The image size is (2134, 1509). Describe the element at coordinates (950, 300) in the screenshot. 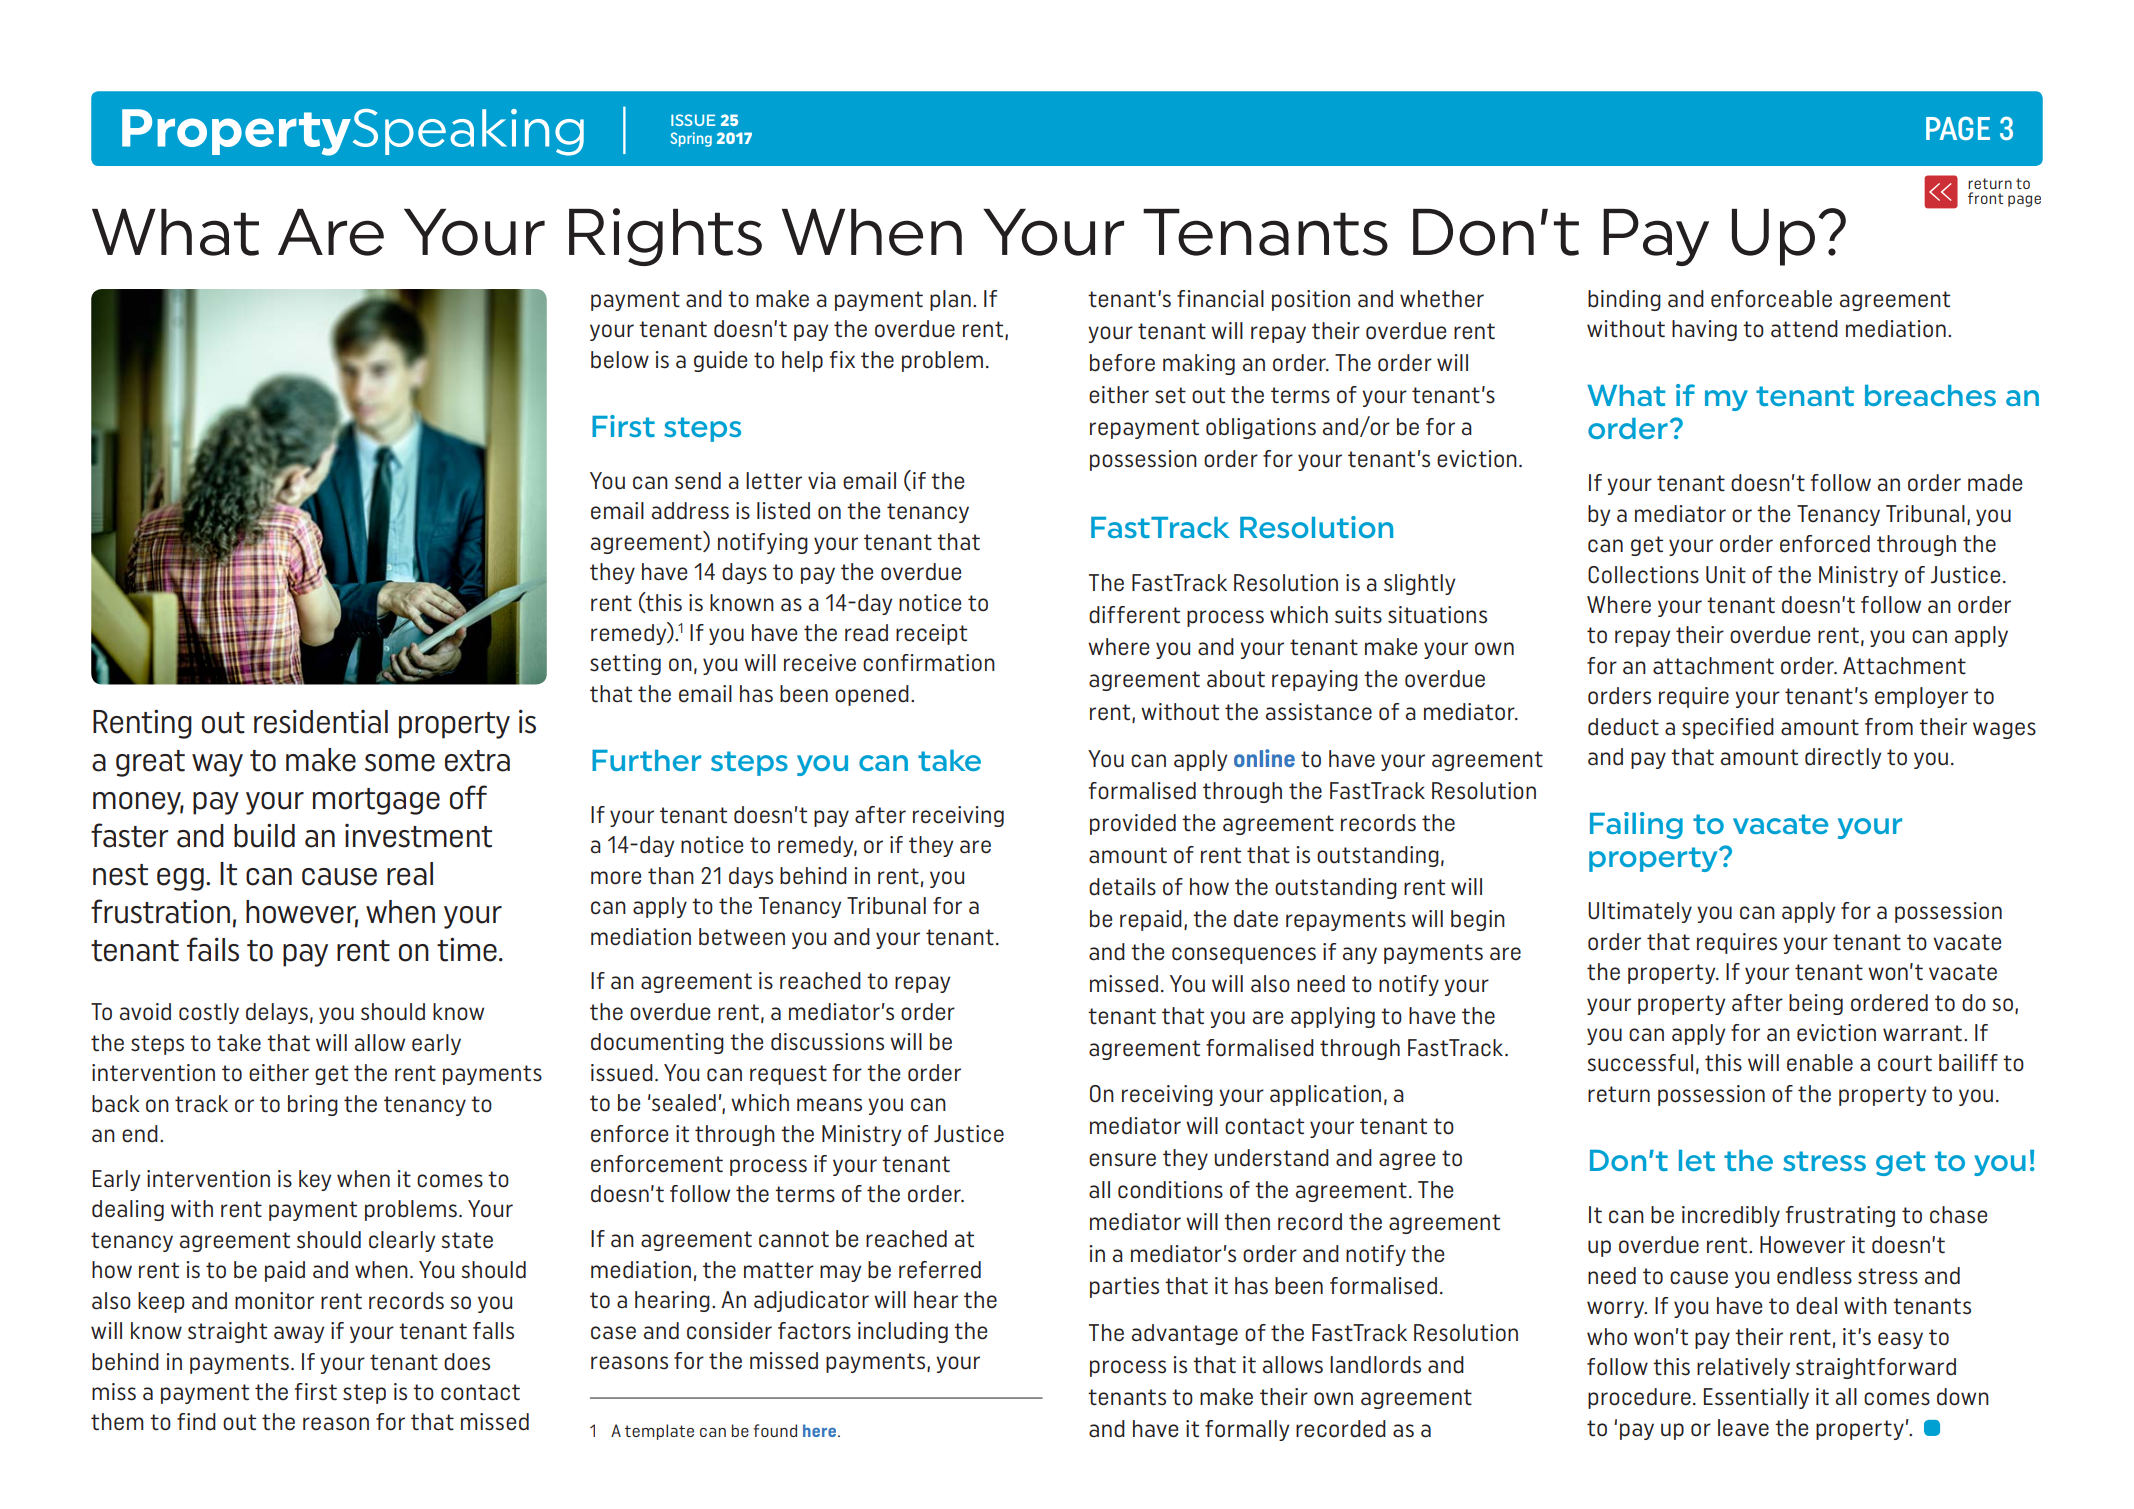

I see `plan` at that location.
